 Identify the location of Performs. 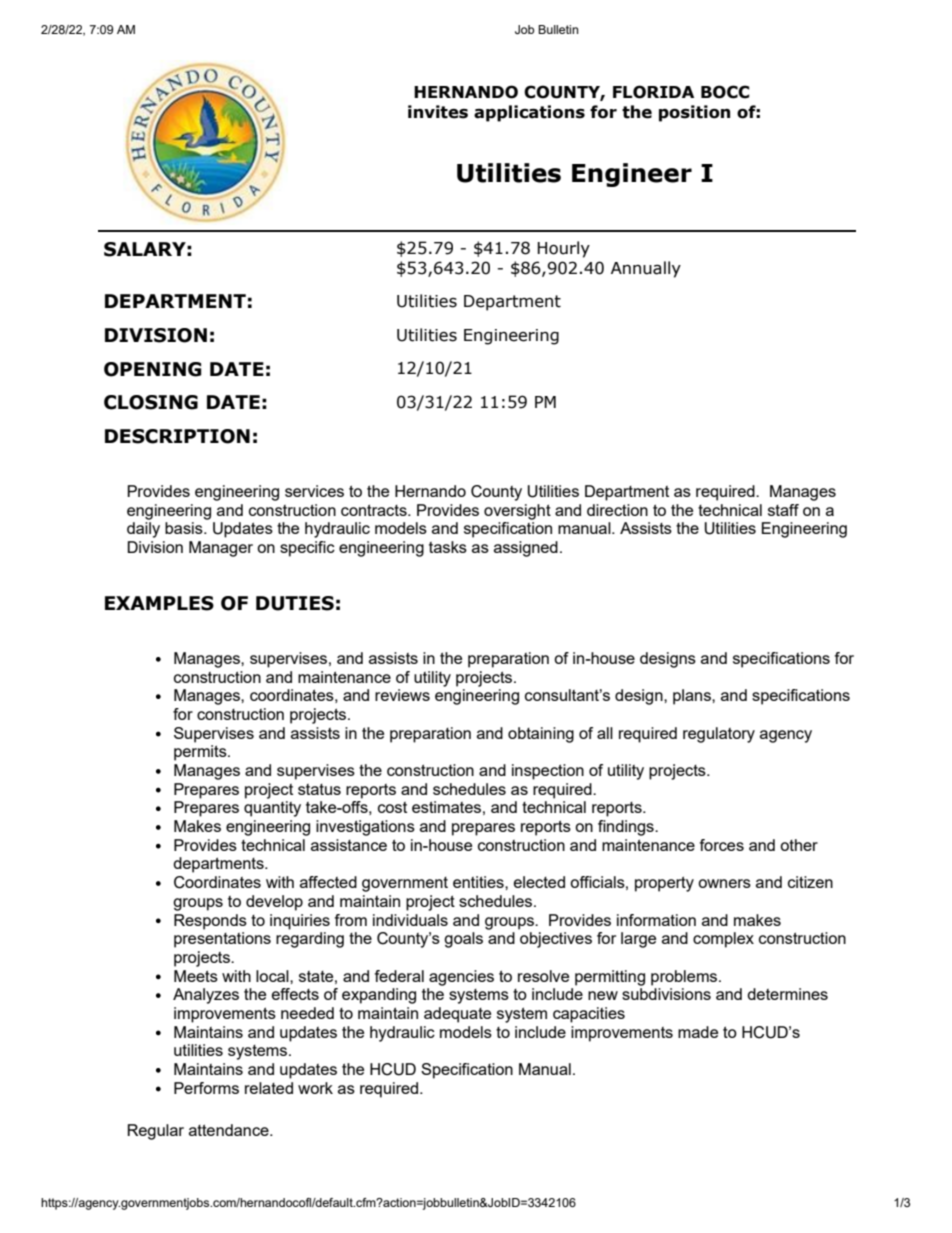
(206, 1088).
